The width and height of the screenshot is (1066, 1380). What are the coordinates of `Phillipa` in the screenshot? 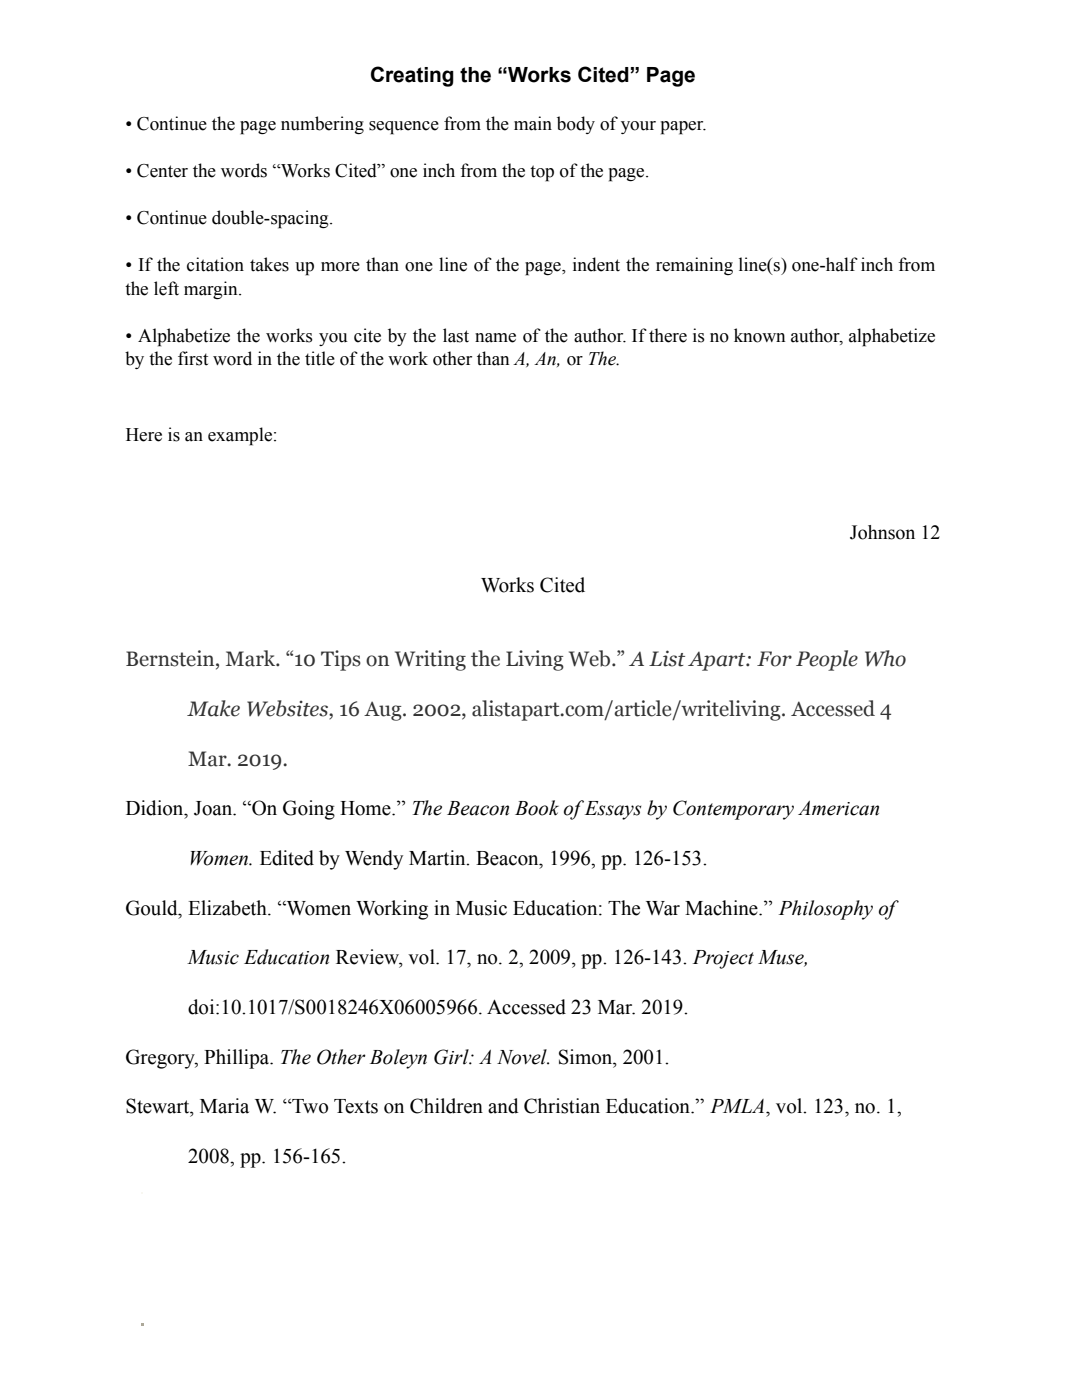 It's located at (238, 1059).
